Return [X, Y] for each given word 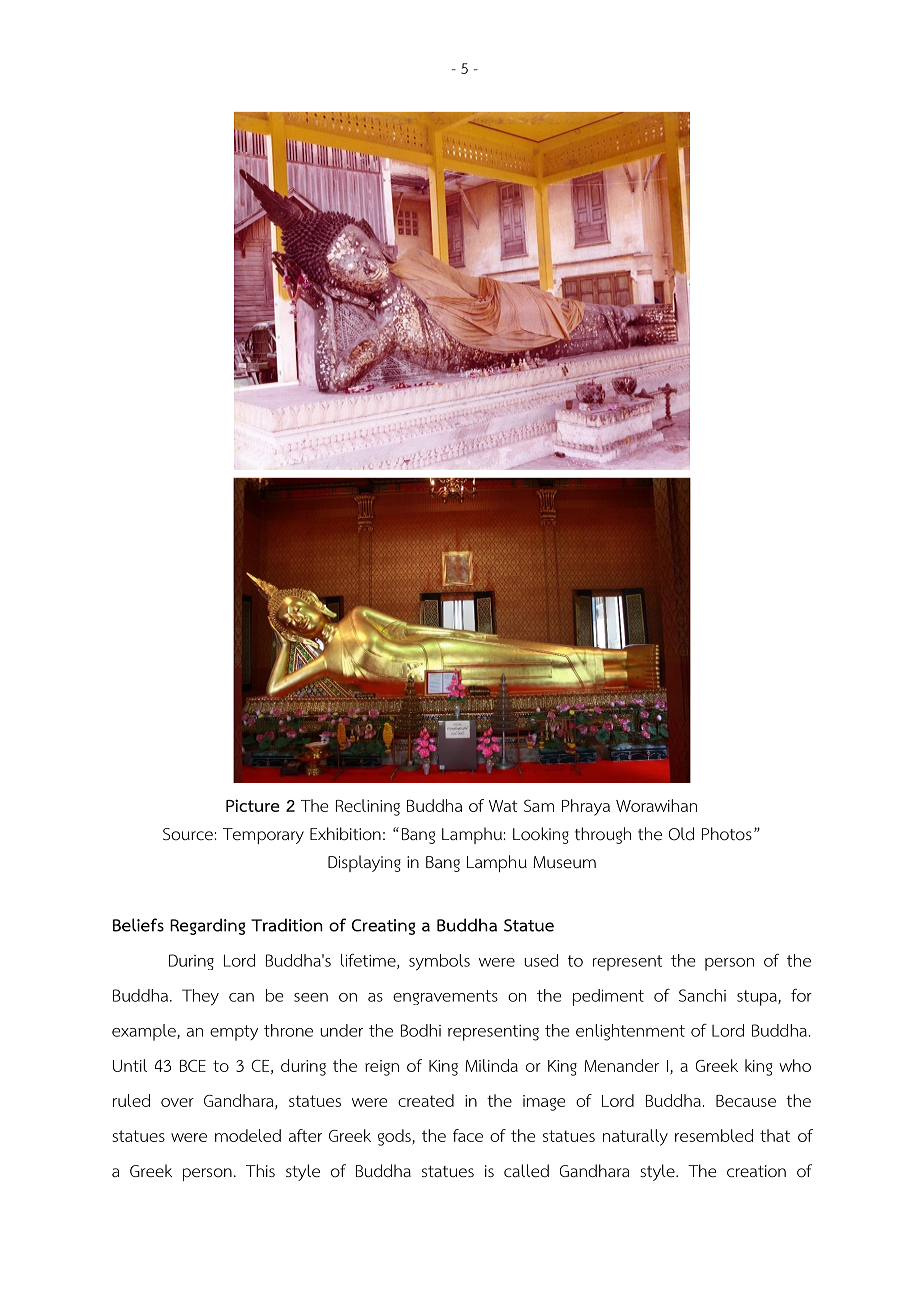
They [200, 997]
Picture [253, 805]
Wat [503, 806]
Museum [564, 862]
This [260, 1170]
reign [382, 1068]
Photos [727, 834]
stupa [758, 998]
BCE [193, 1065]
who [795, 1065]
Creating [383, 927]
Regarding [207, 926]
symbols [439, 962]
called [526, 1171]
